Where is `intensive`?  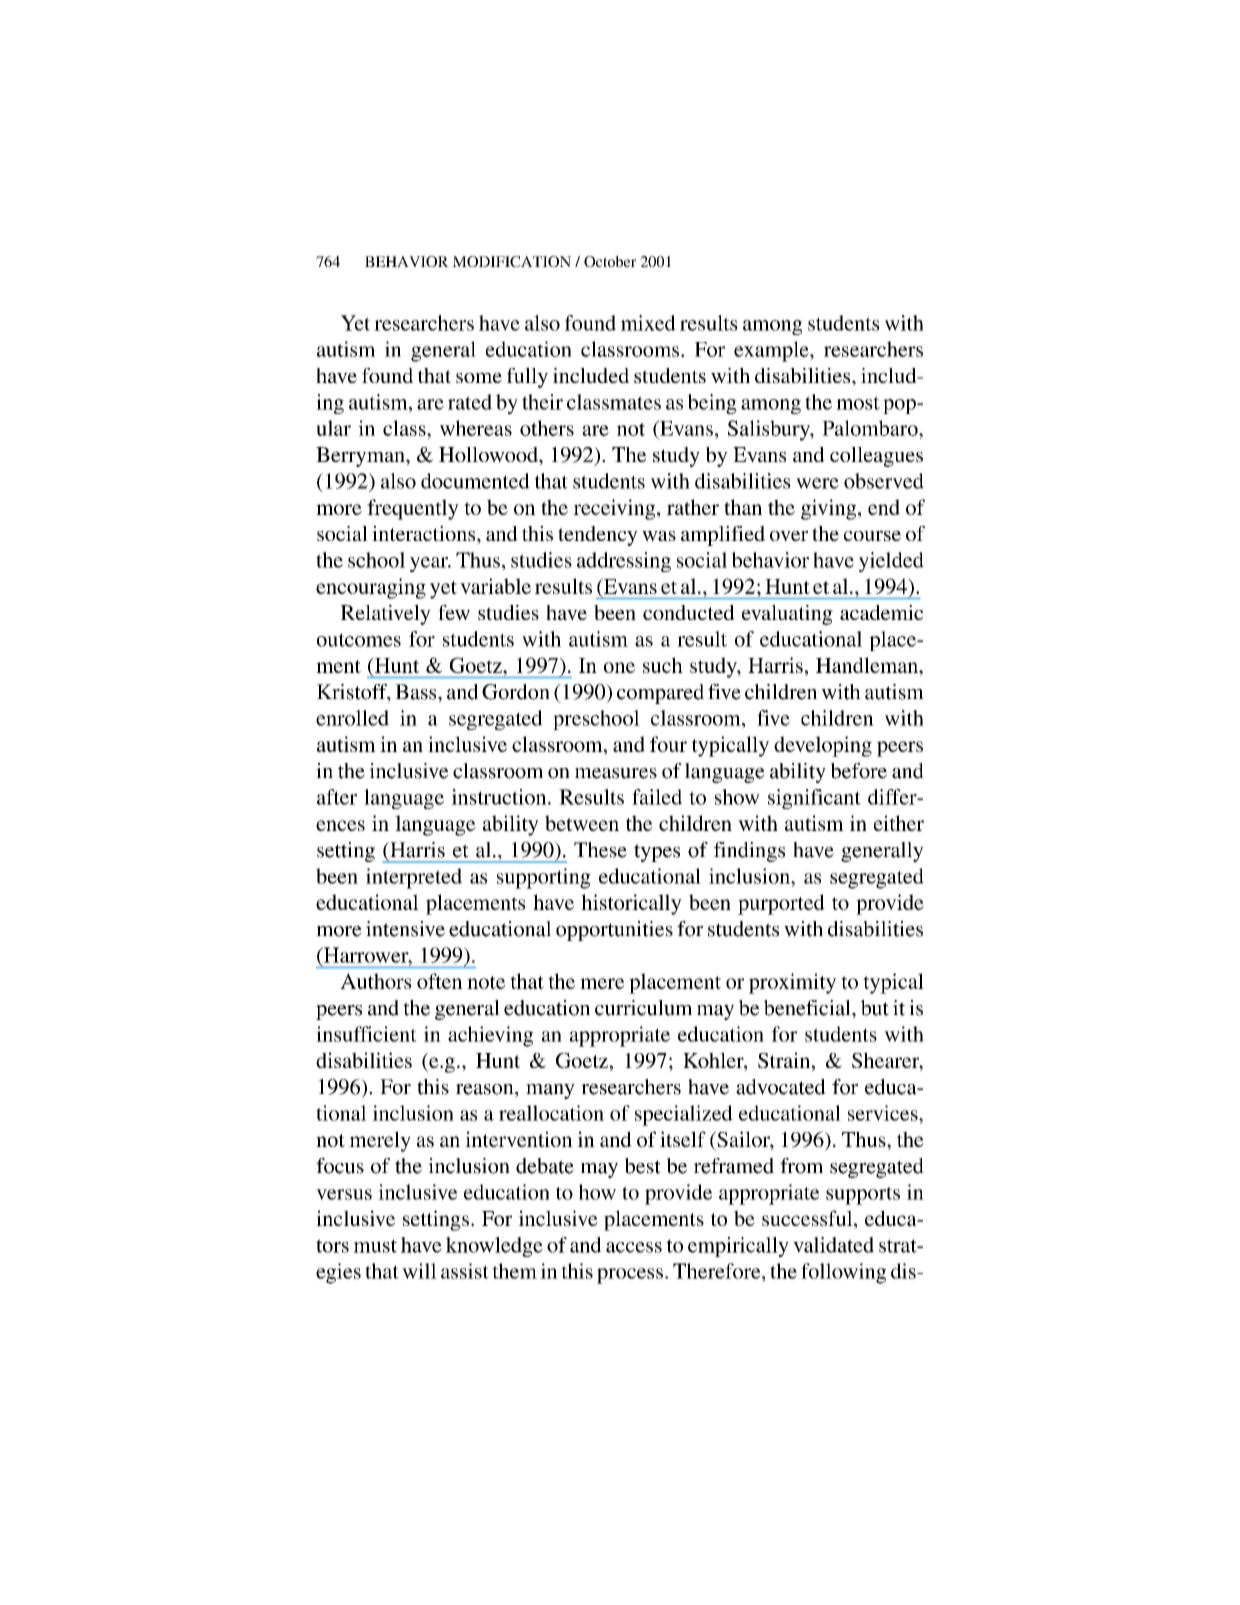 intensive is located at coordinates (405, 929).
